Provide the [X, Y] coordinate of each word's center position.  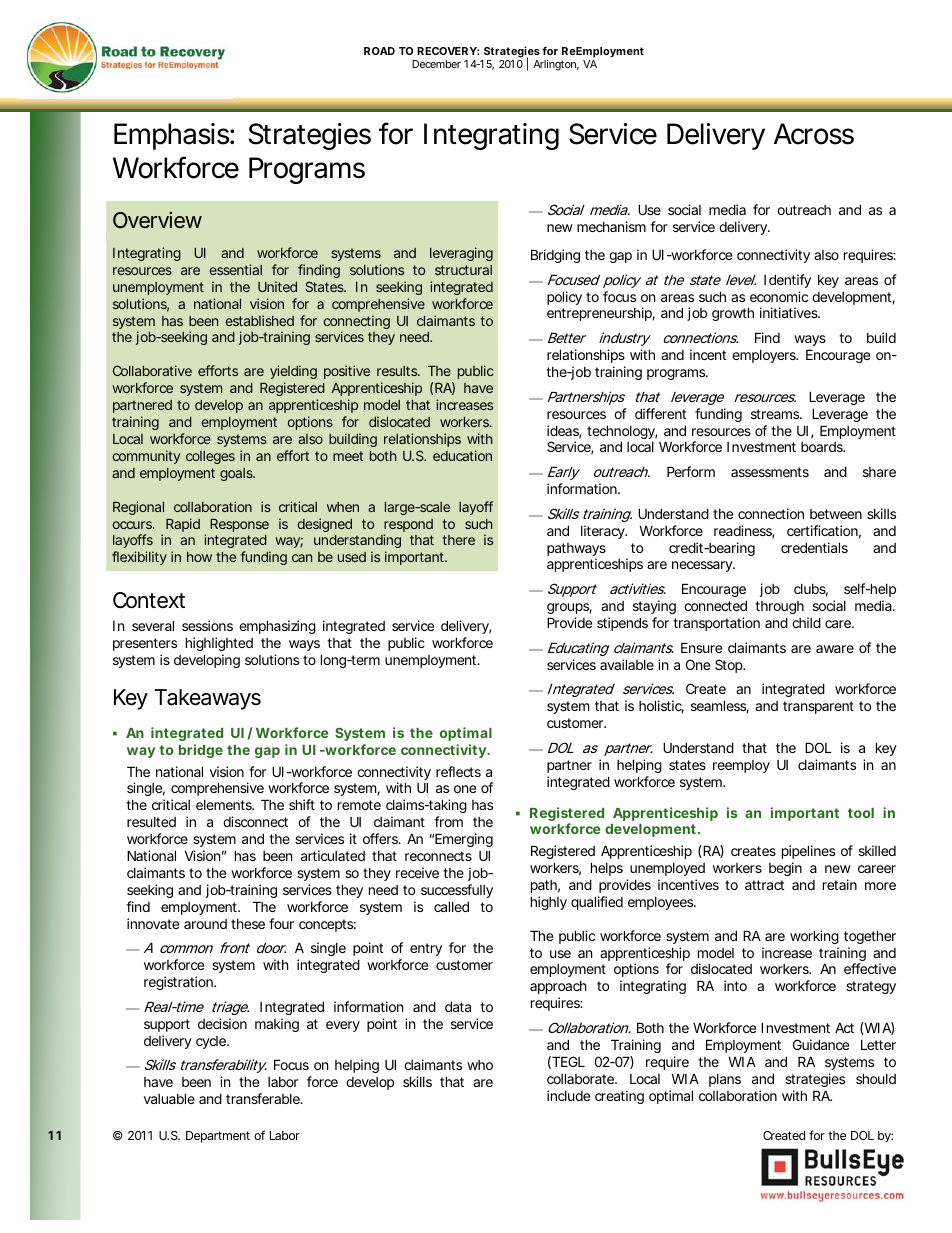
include [568, 1095]
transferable [263, 1098]
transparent [818, 707]
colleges [210, 457]
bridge [201, 751]
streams [776, 414]
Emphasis [171, 136]
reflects [458, 771]
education [462, 455]
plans [725, 1080]
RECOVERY [447, 51]
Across [814, 134]
